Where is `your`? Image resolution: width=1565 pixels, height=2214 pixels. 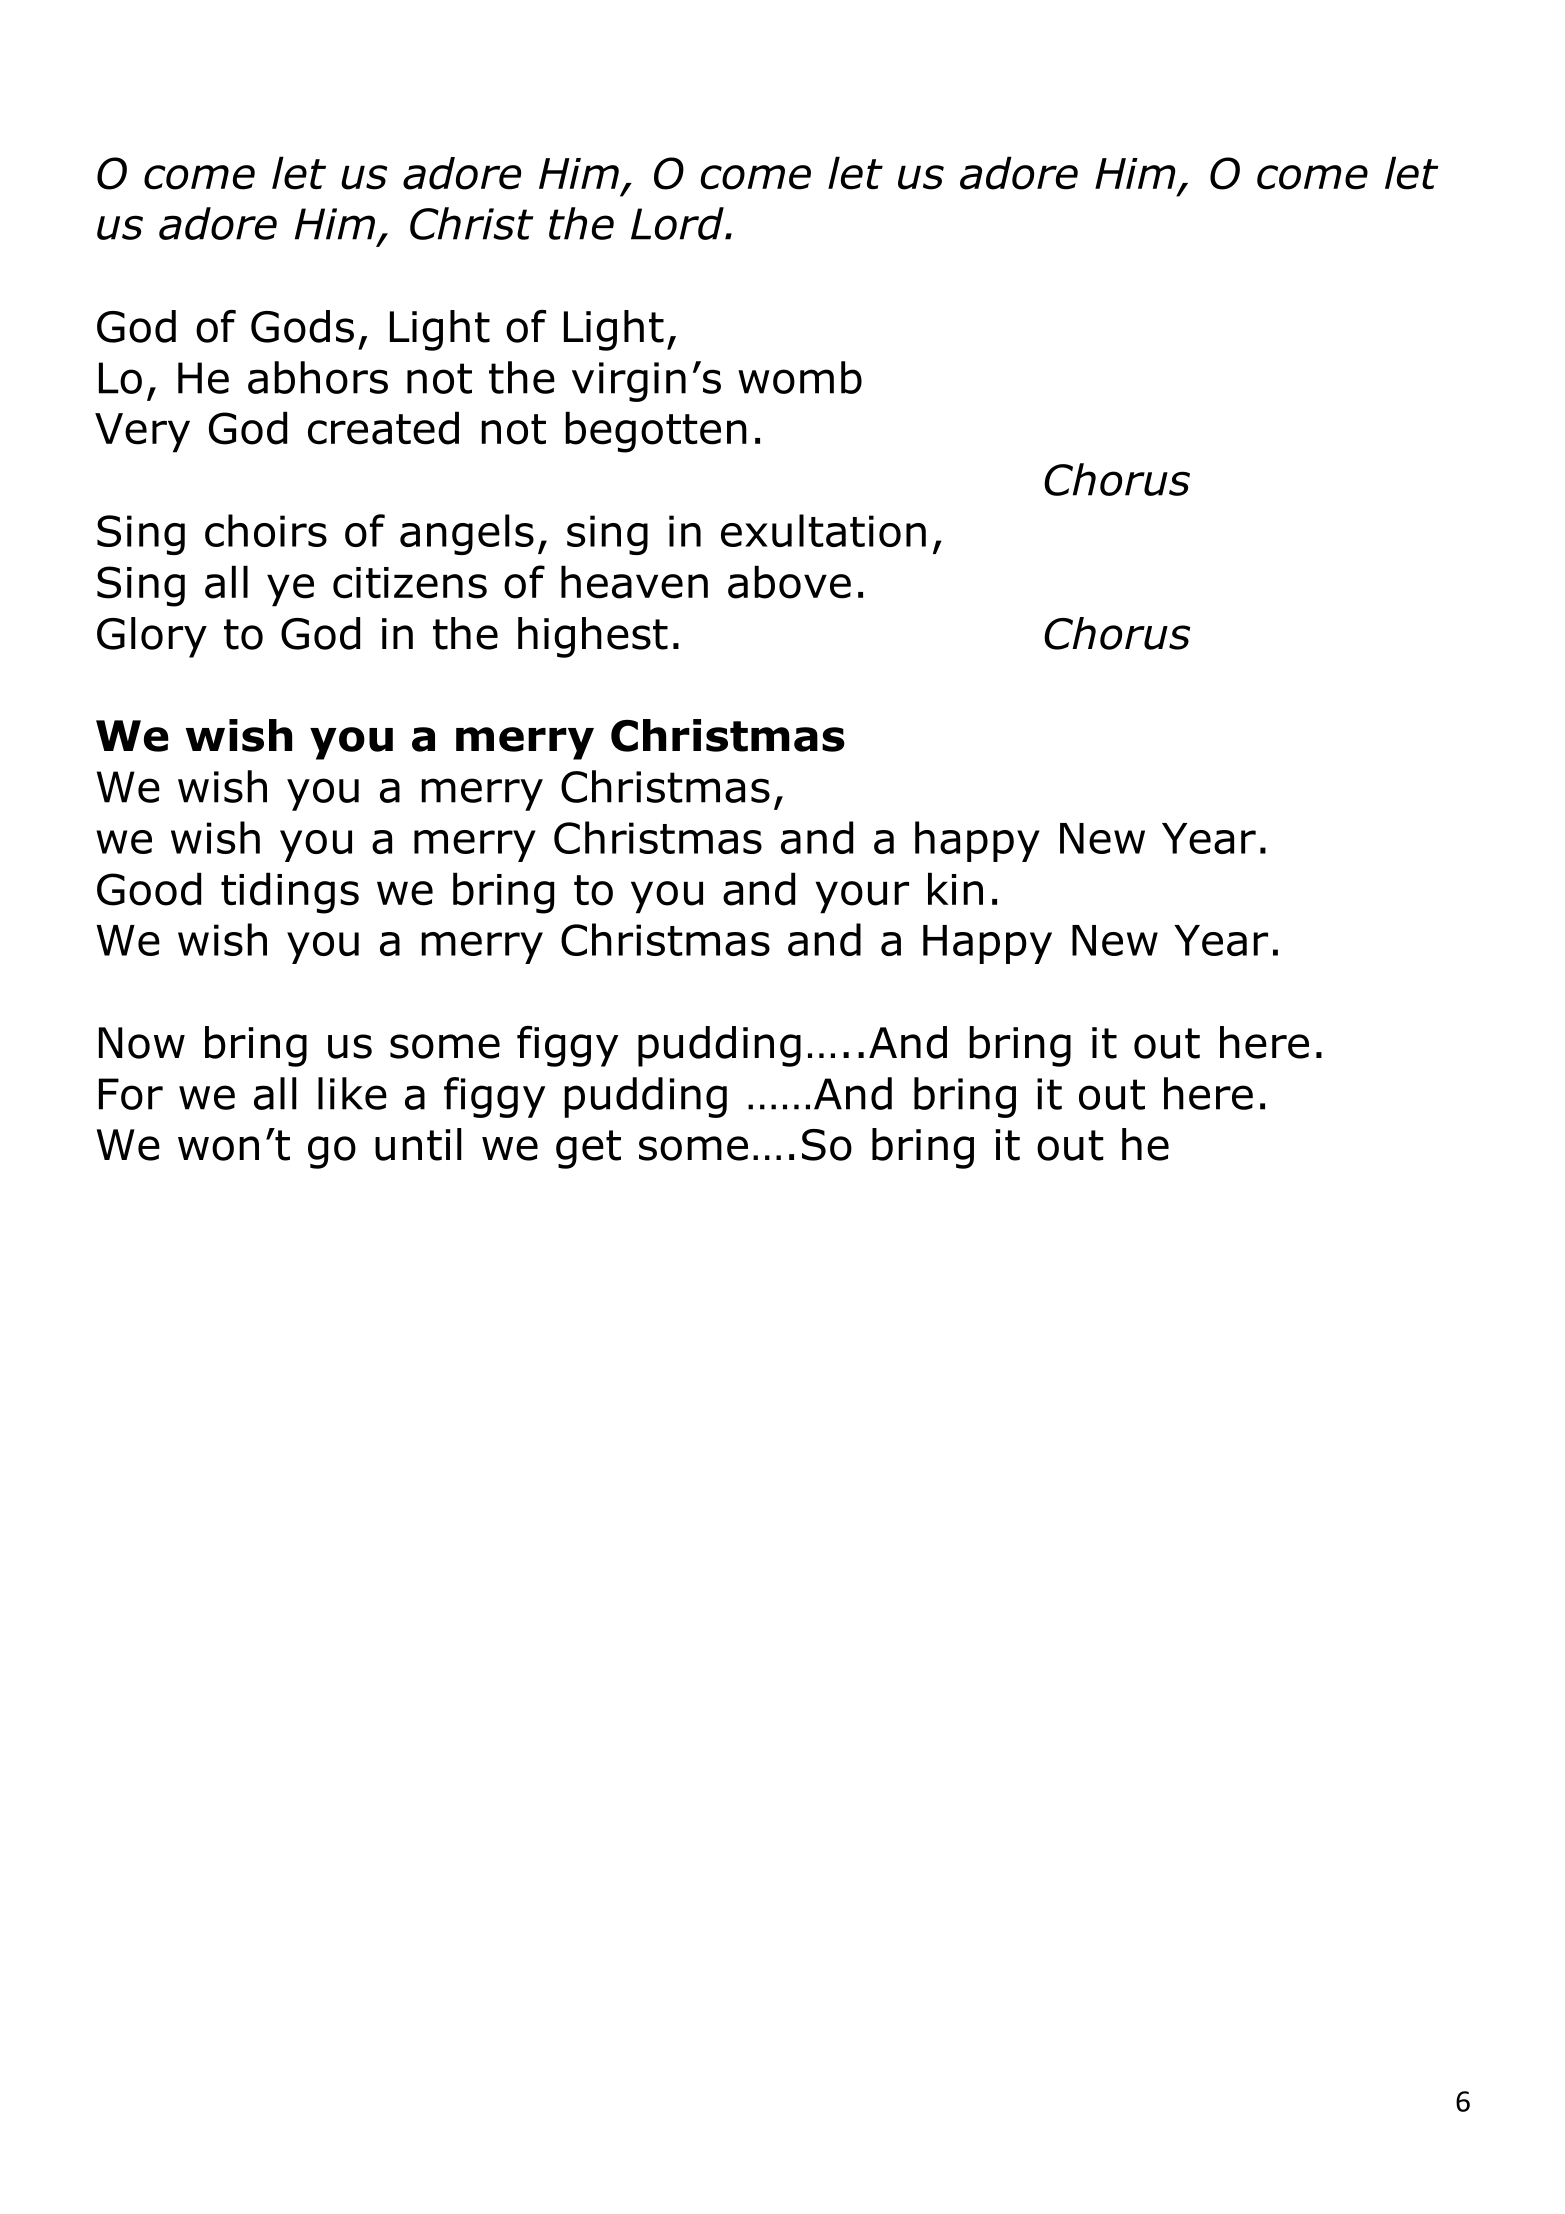 your is located at coordinates (862, 897).
